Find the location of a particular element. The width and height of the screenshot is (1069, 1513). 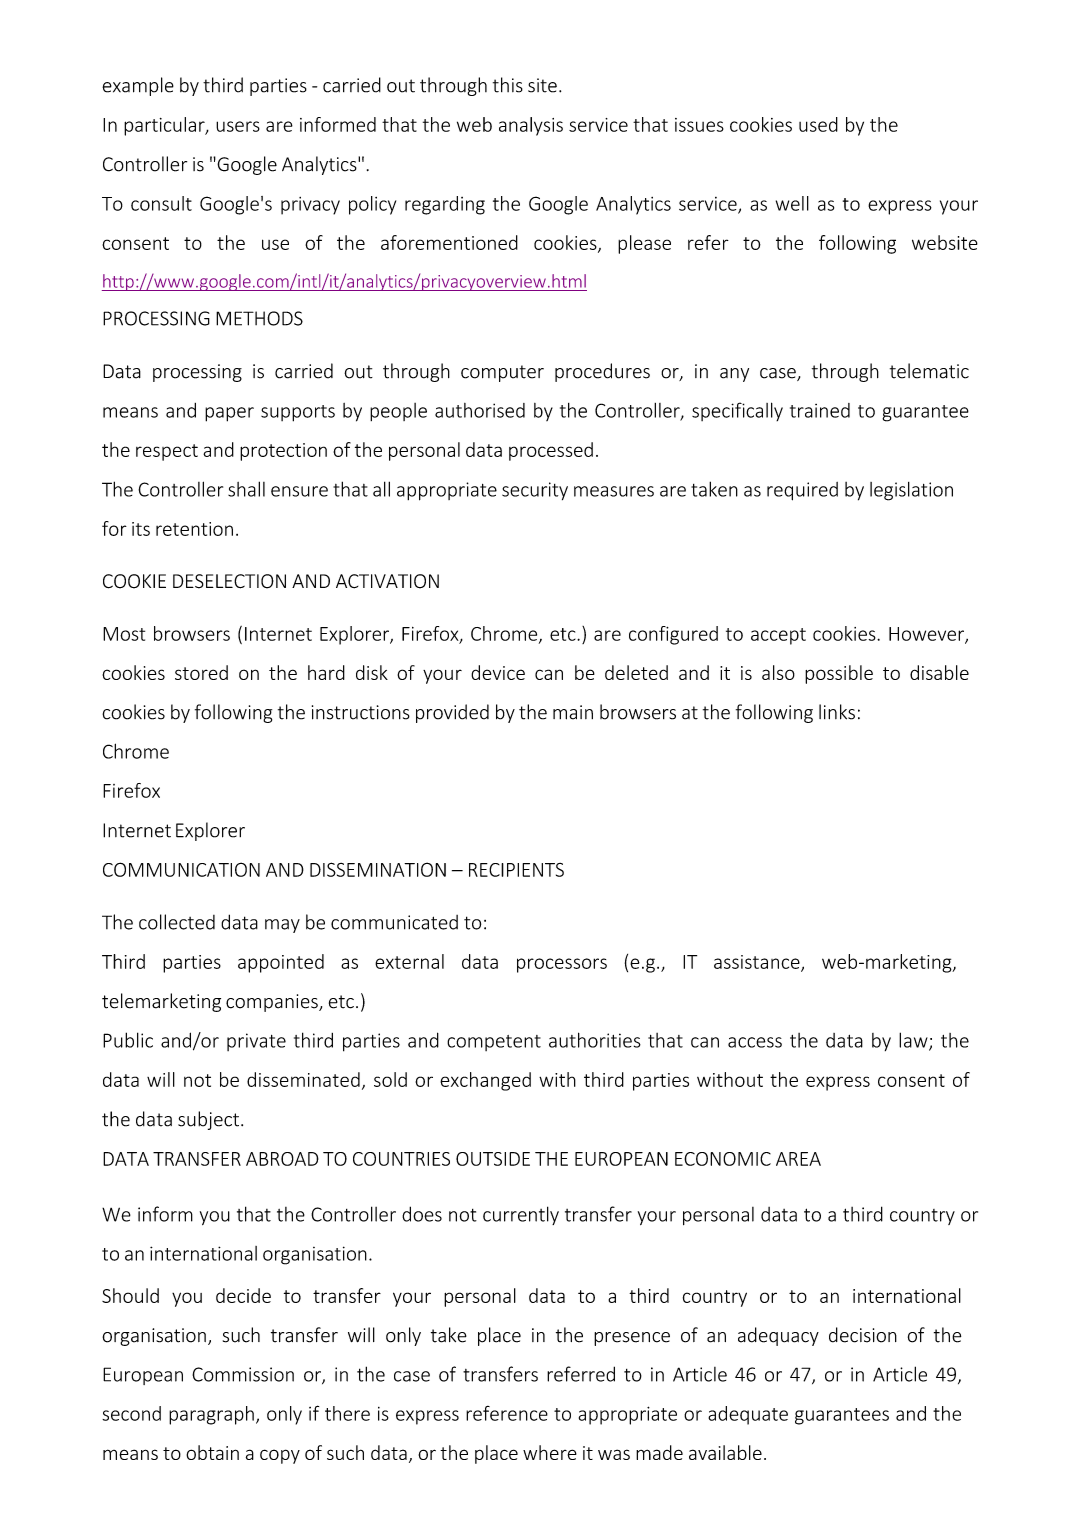

collected is located at coordinates (177, 922).
